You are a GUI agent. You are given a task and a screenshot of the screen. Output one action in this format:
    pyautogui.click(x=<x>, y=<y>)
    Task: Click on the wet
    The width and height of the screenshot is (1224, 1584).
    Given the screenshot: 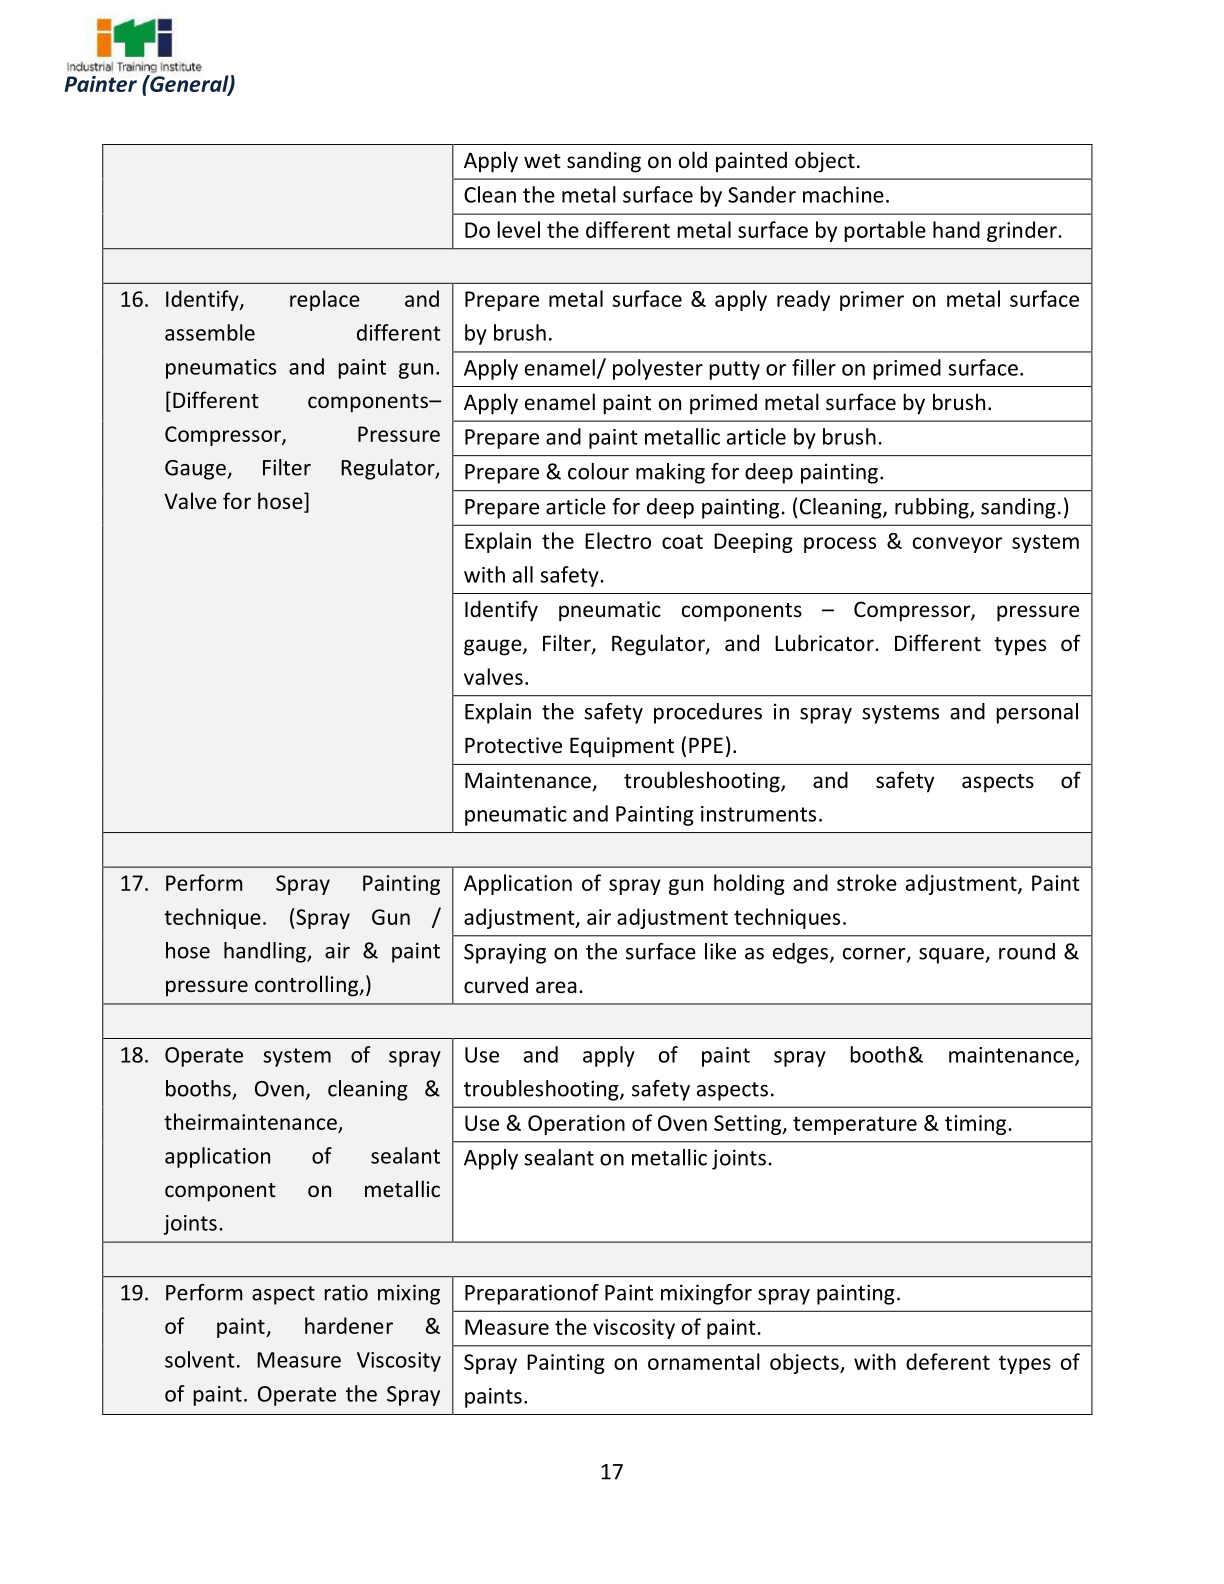 What is the action you would take?
    pyautogui.click(x=542, y=161)
